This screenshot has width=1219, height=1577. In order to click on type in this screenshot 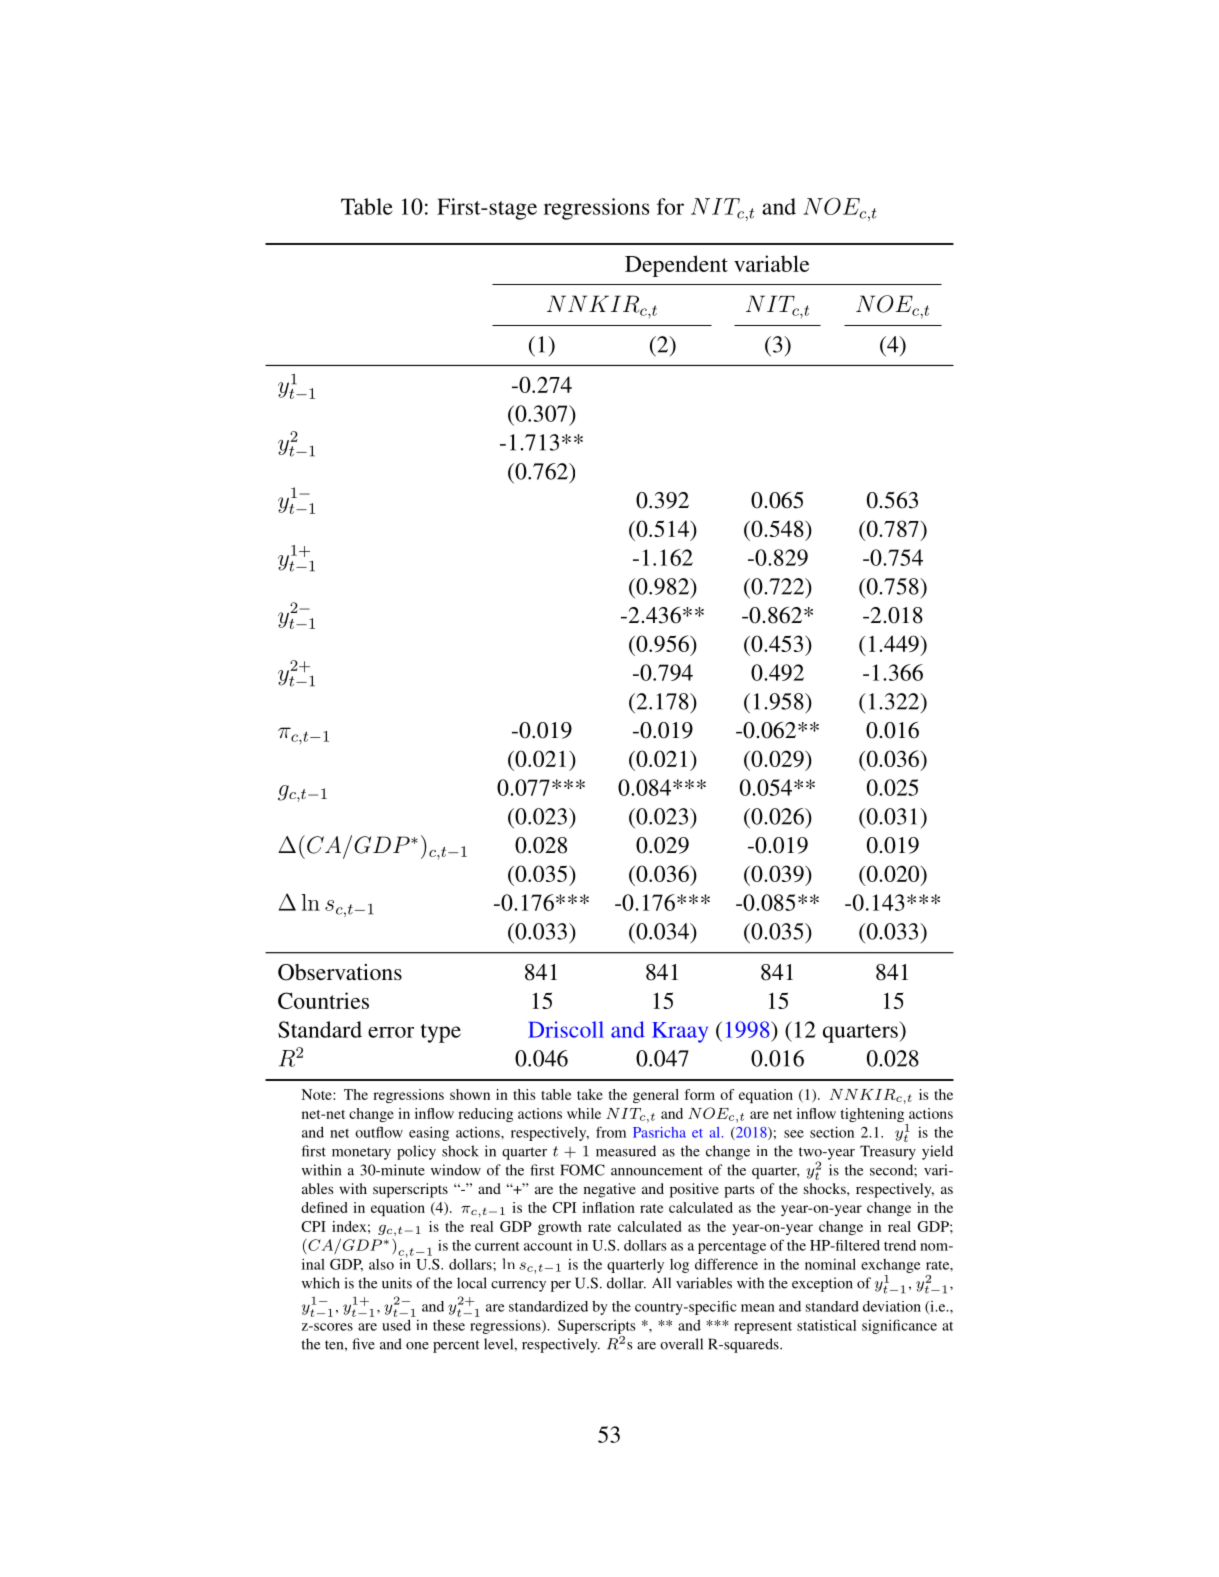, I will do `click(441, 1033)`.
